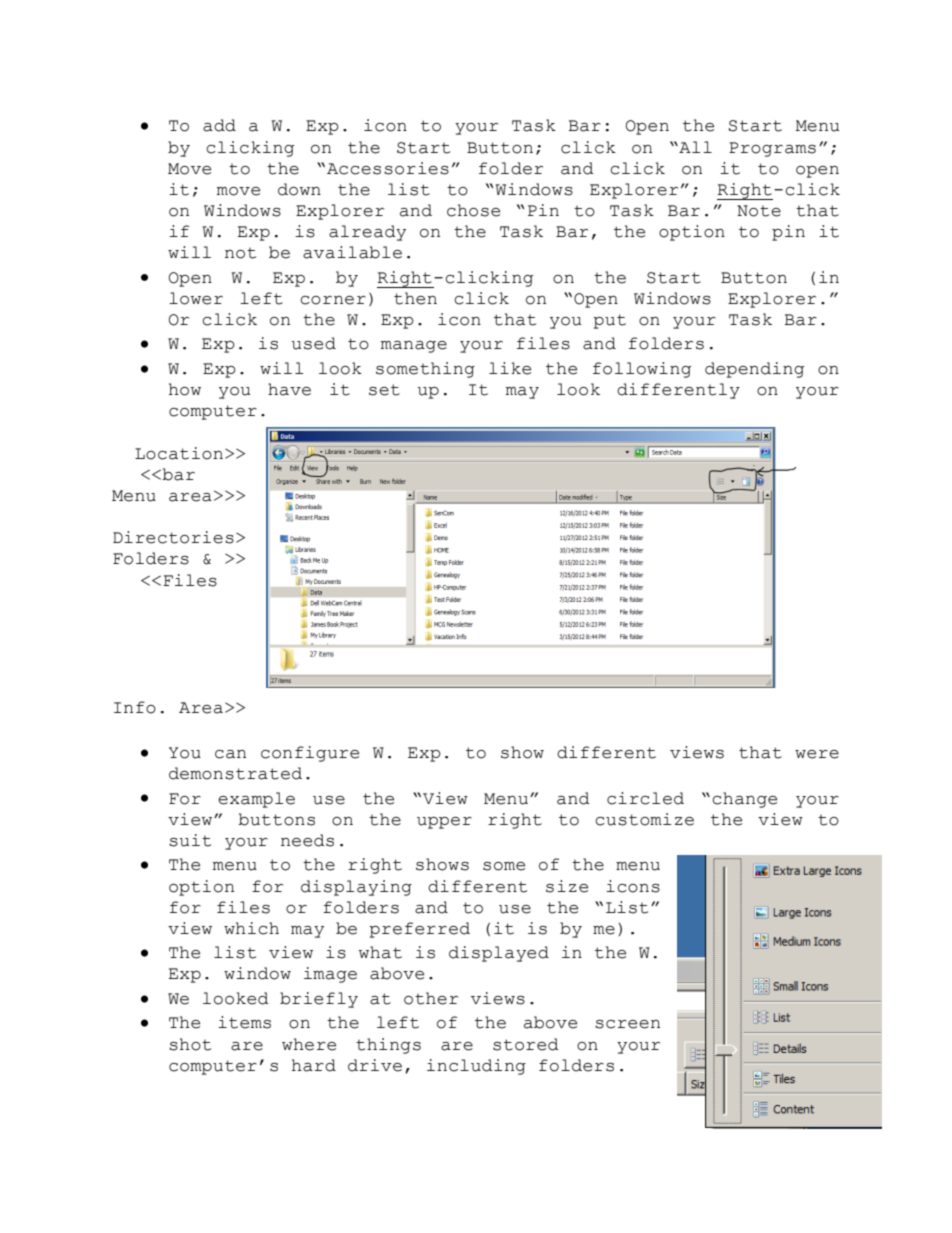 This page has width=952, height=1233. Describe the element at coordinates (744, 800) in the page. I see `change` at that location.
